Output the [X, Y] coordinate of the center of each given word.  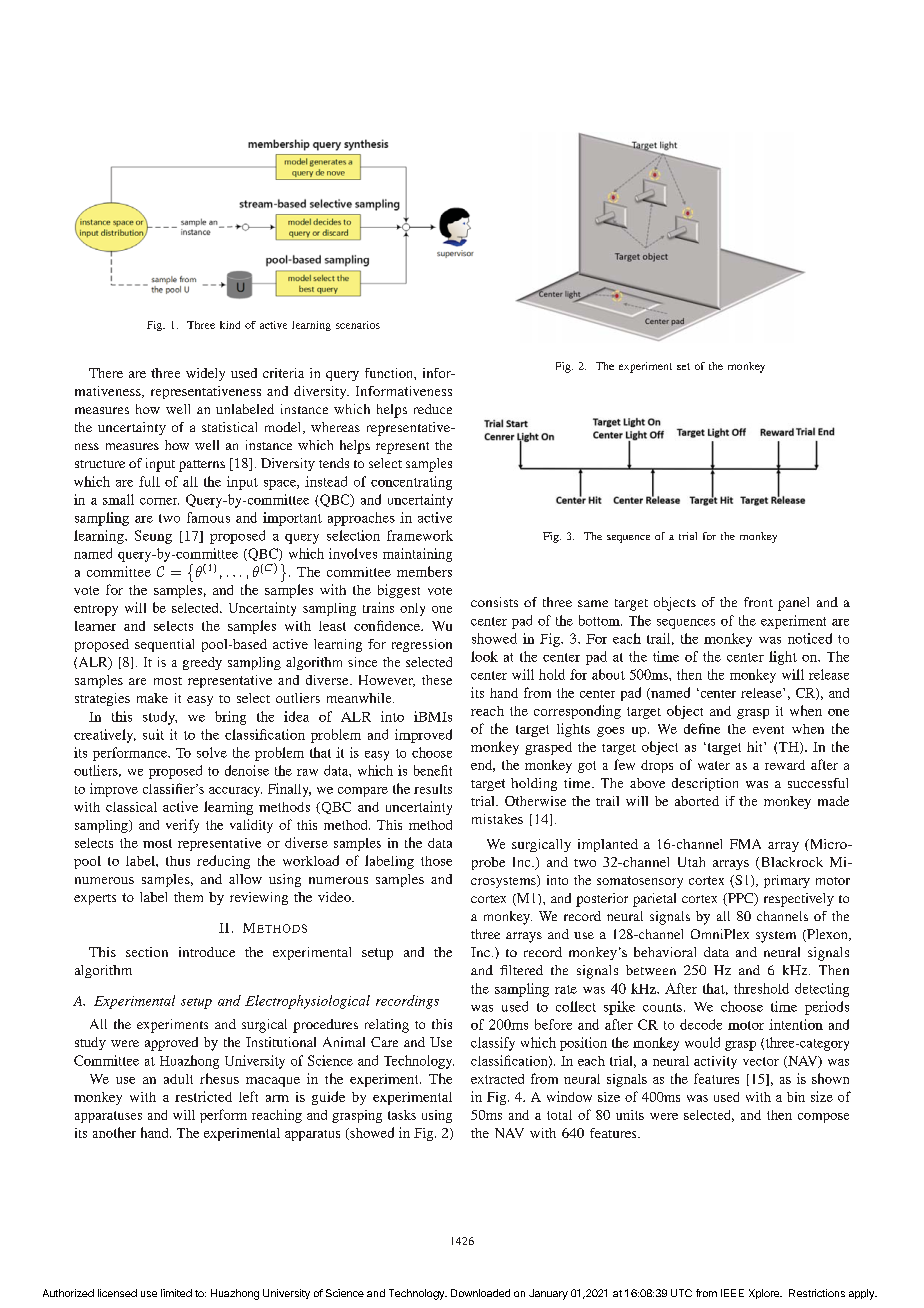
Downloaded [480, 1293]
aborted [697, 801]
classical [131, 807]
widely [205, 374]
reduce [433, 409]
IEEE [732, 1293]
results [433, 789]
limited [176, 1293]
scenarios [358, 325]
